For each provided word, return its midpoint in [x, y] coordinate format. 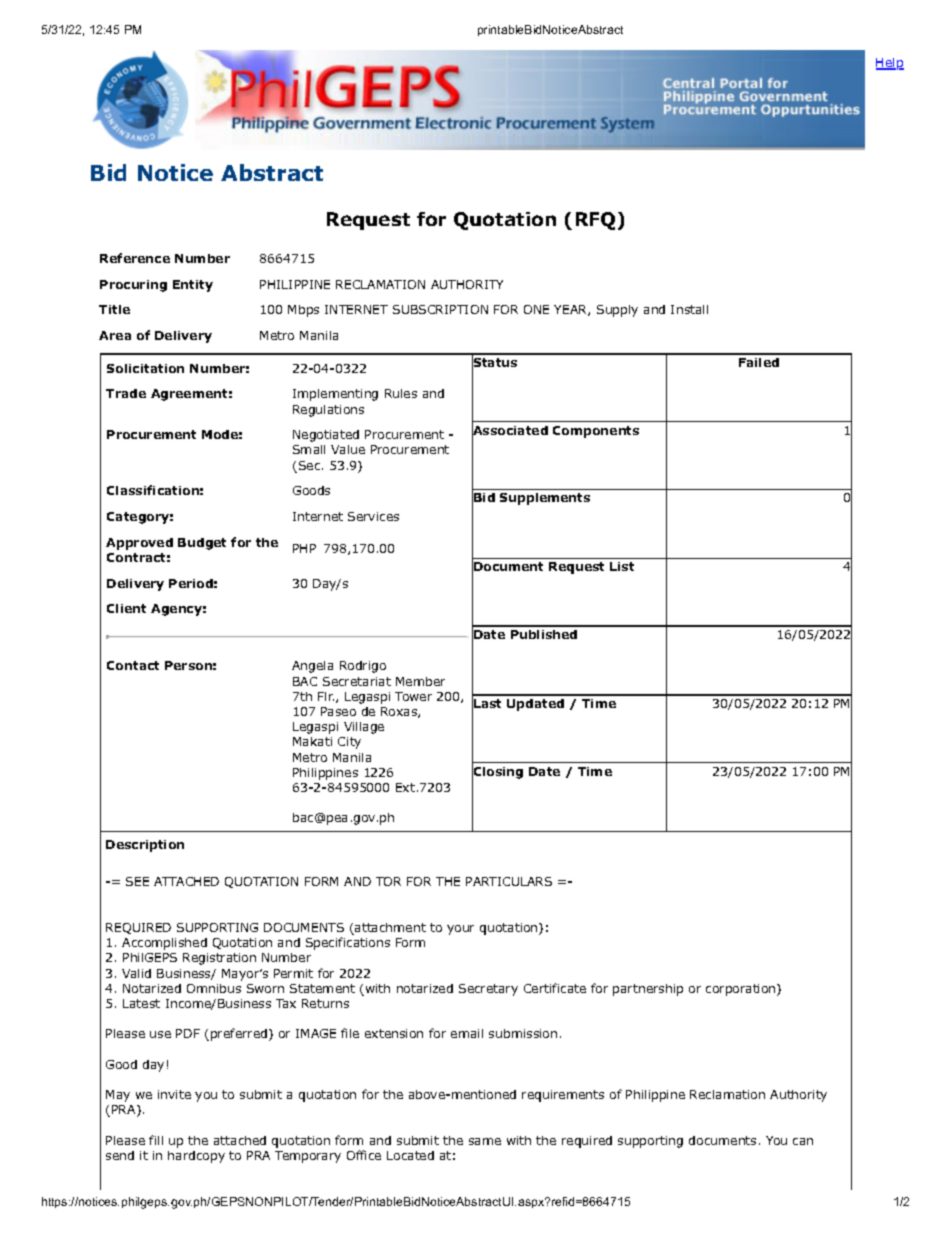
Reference [135, 258]
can [803, 1141]
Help [890, 64]
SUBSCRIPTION [440, 309]
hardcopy [196, 1157]
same [485, 1141]
